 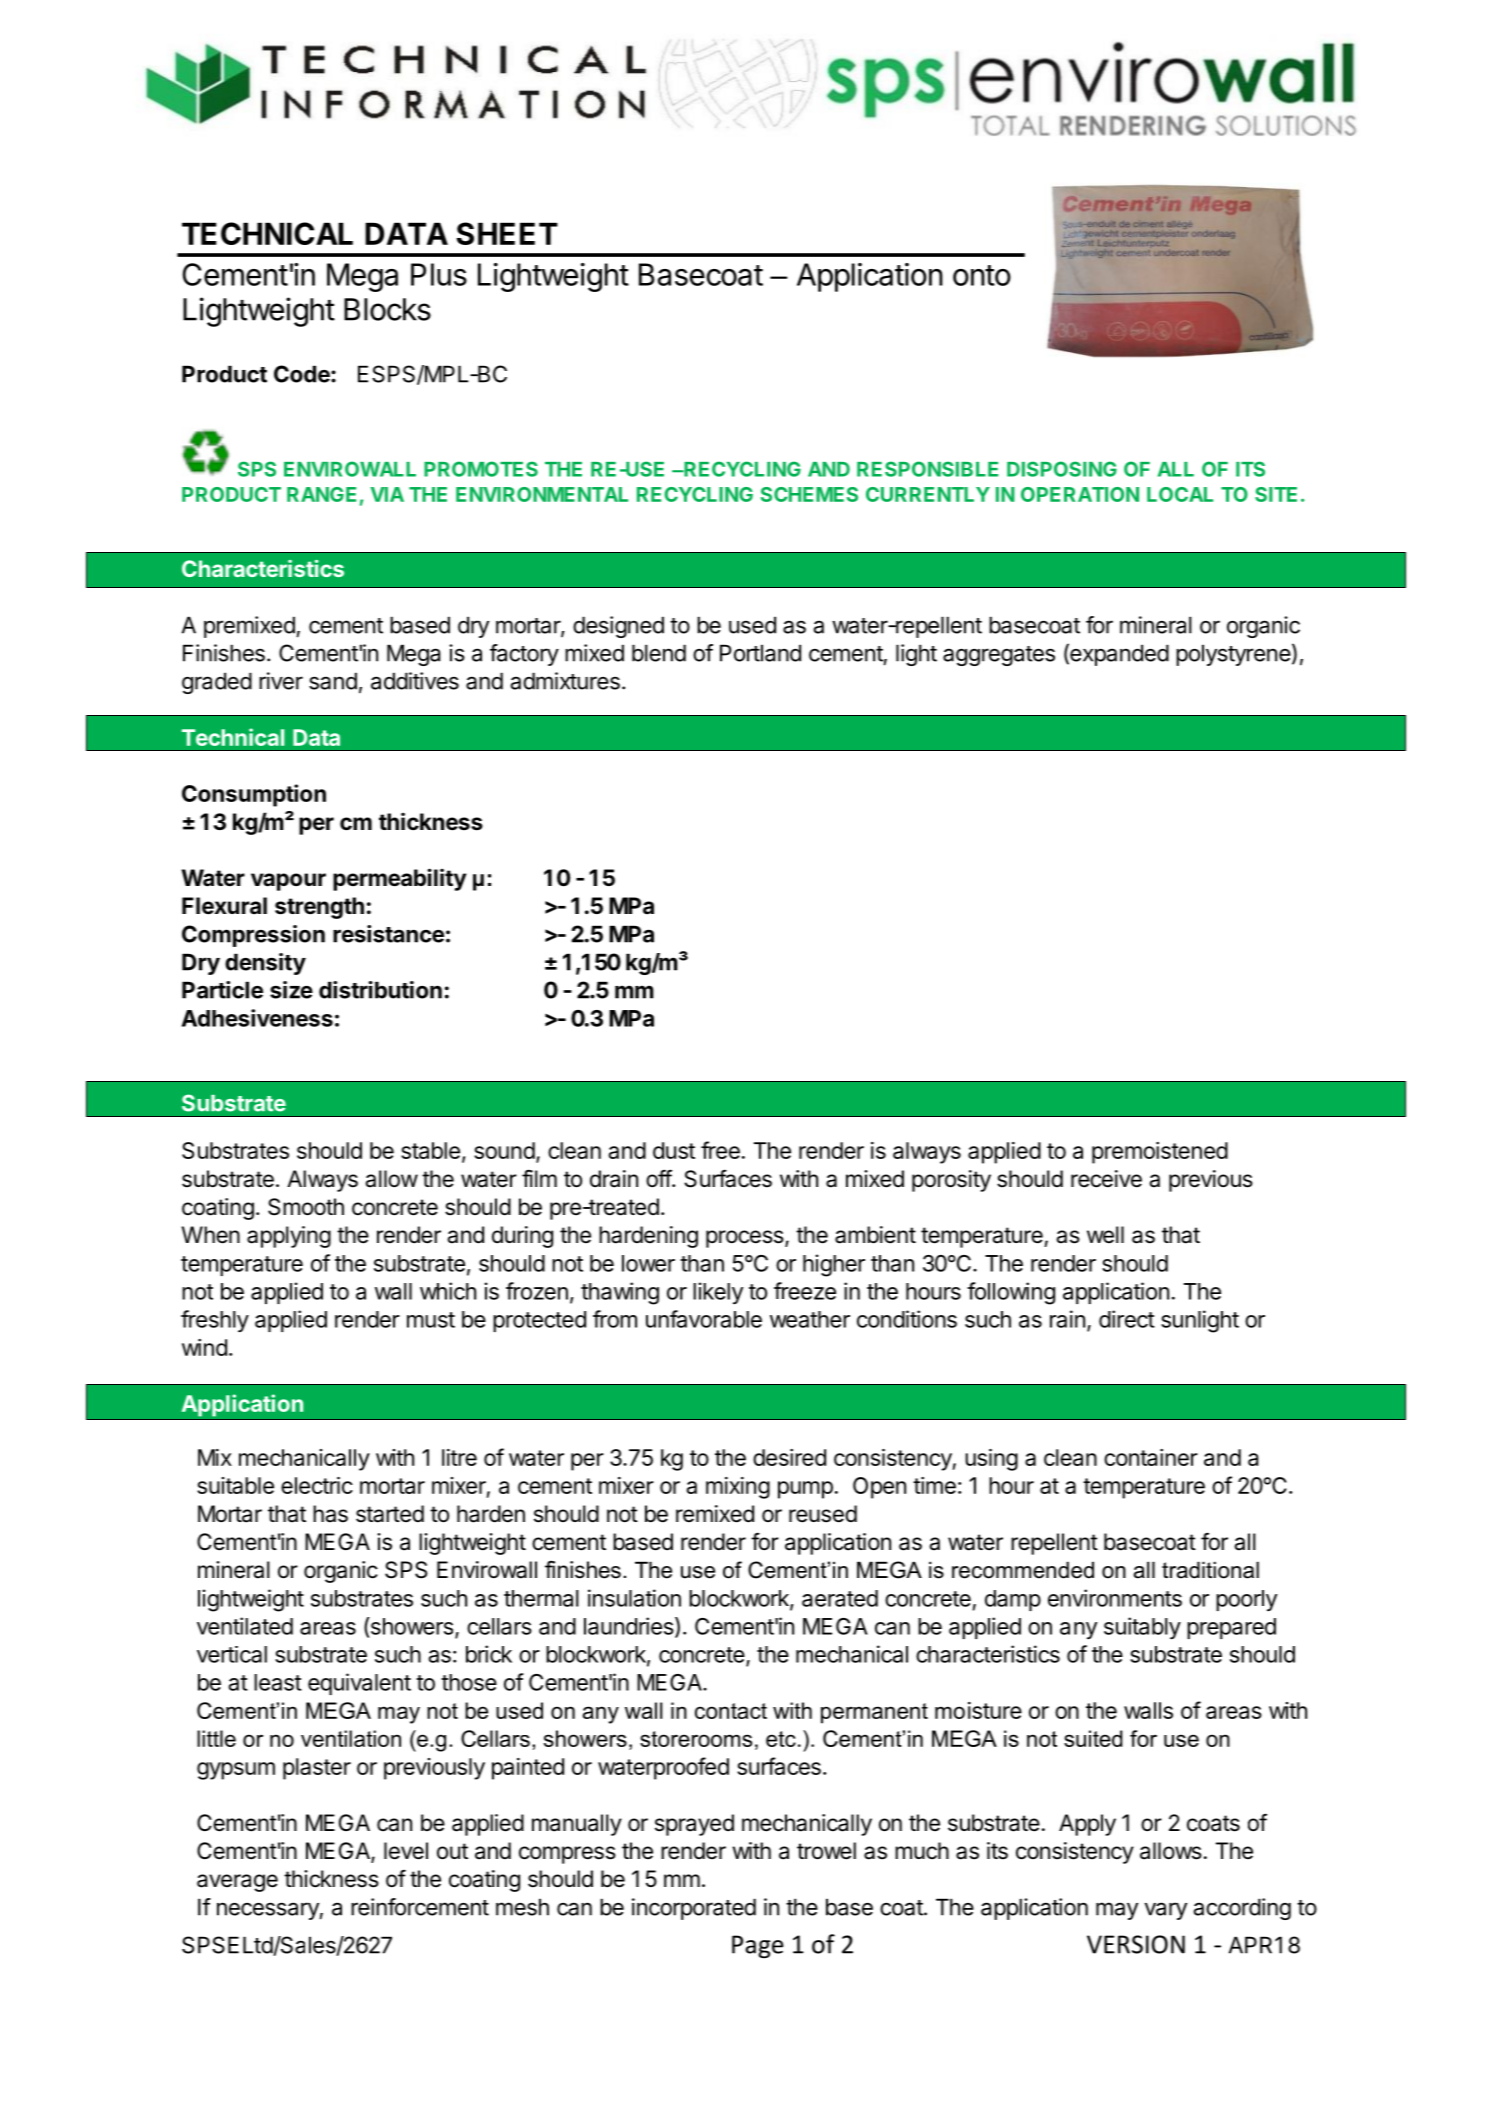 I want to click on electric, so click(x=317, y=1485).
